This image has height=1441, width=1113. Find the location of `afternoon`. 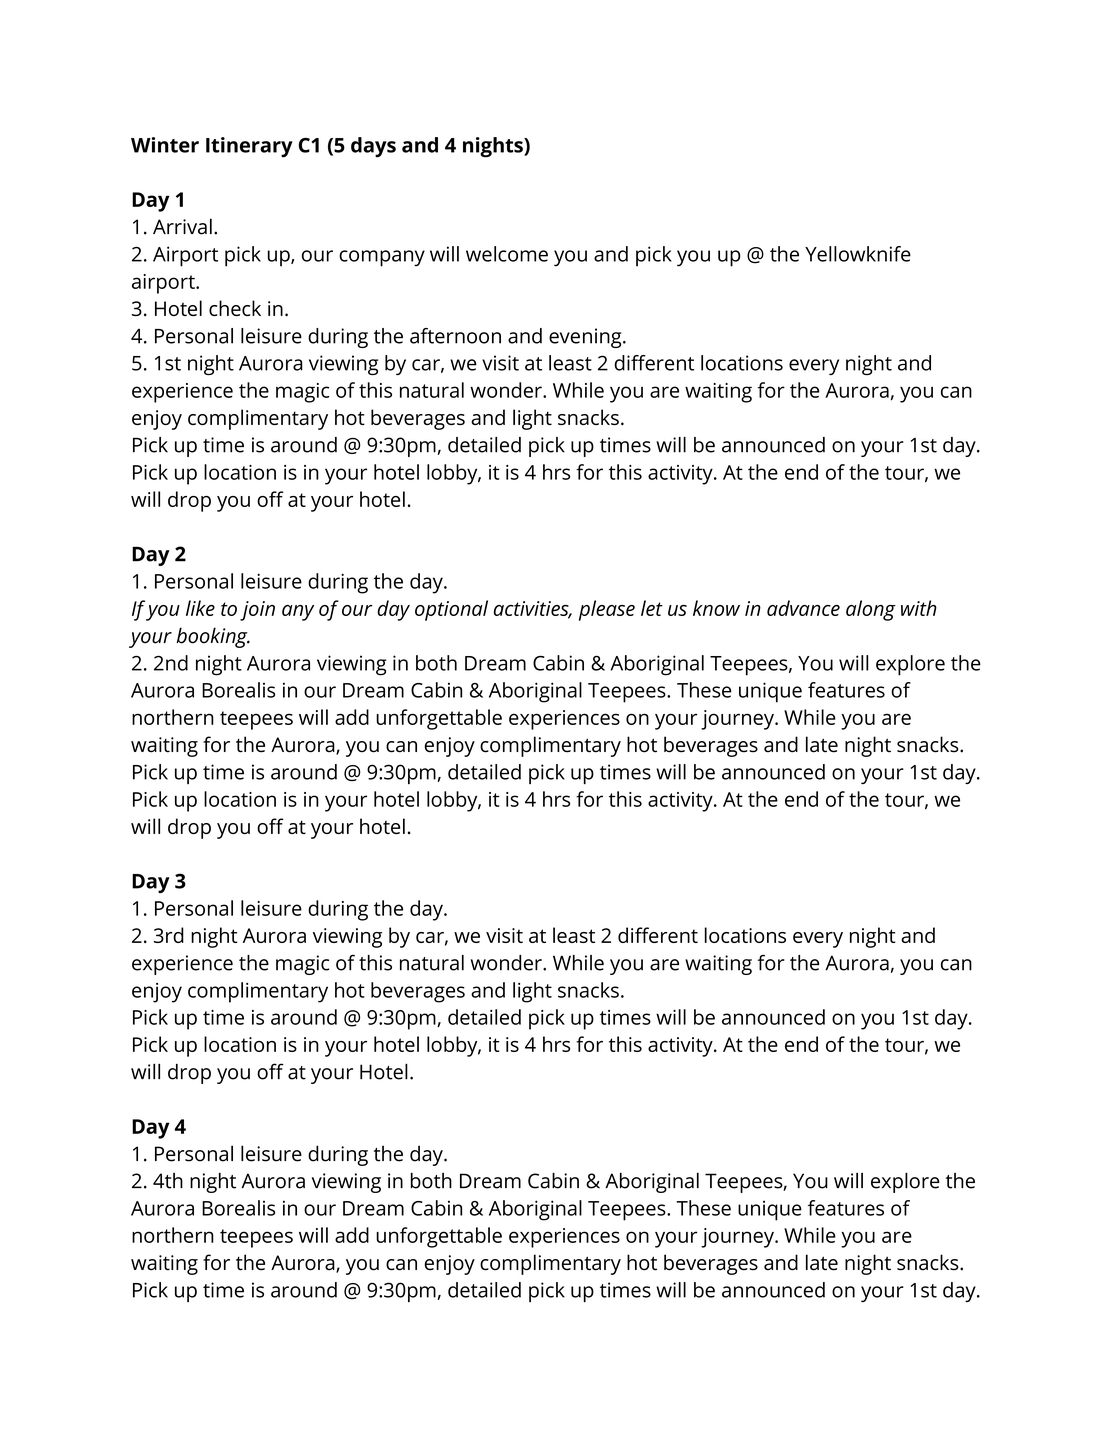

afternoon is located at coordinates (455, 336).
